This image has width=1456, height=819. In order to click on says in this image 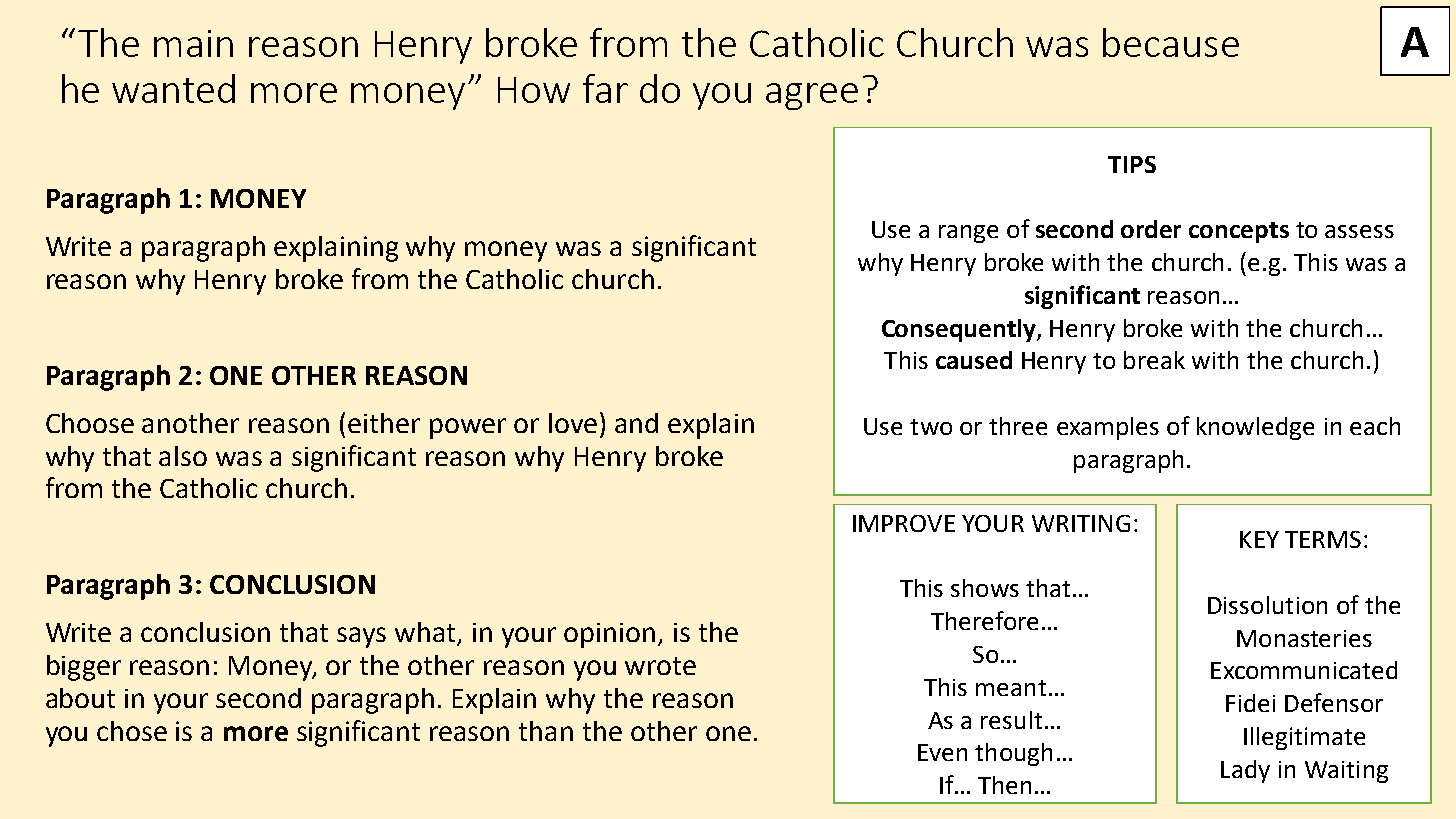, I will do `click(361, 637)`.
